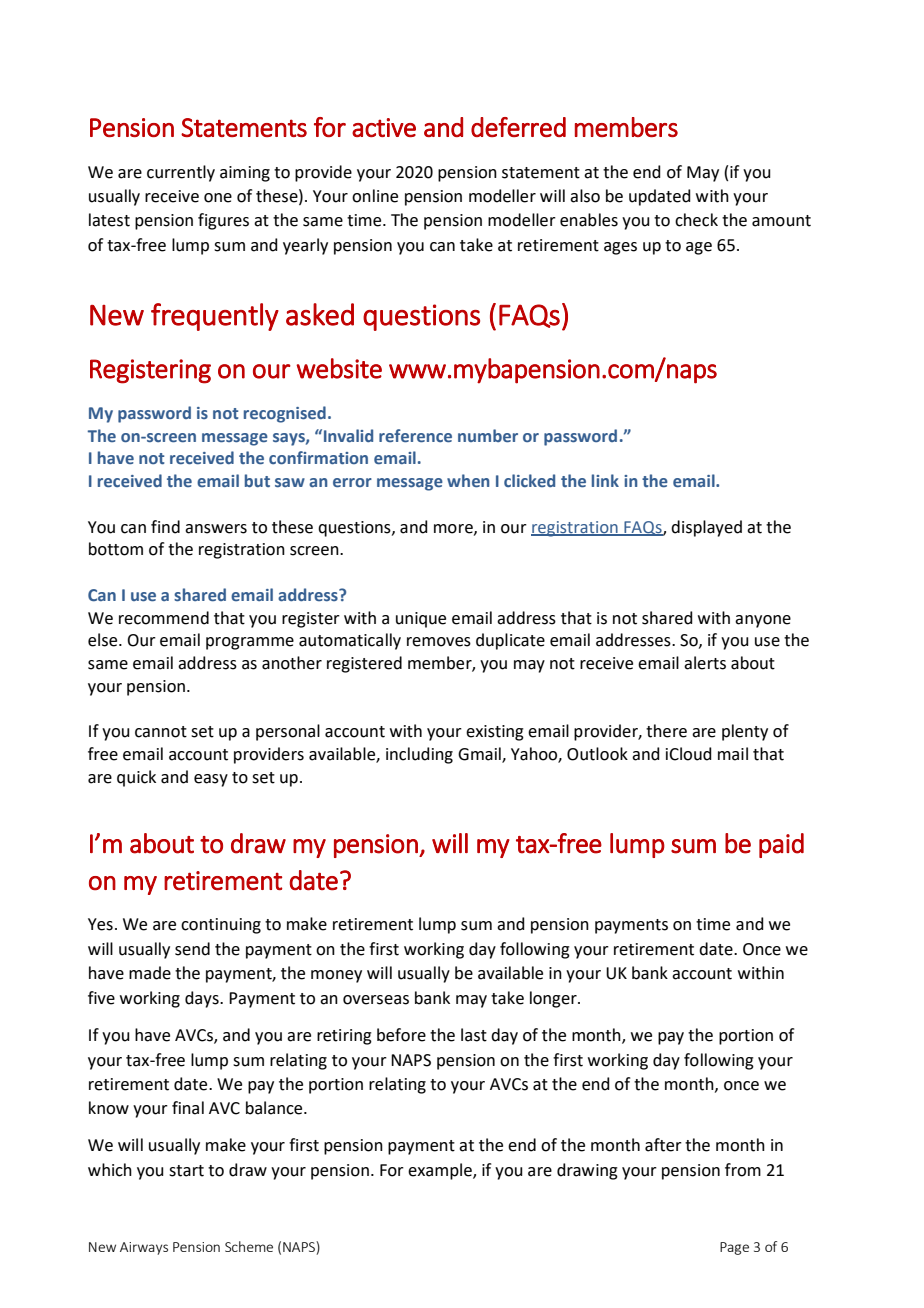 The width and height of the screenshot is (924, 1308). I want to click on check, so click(696, 220).
